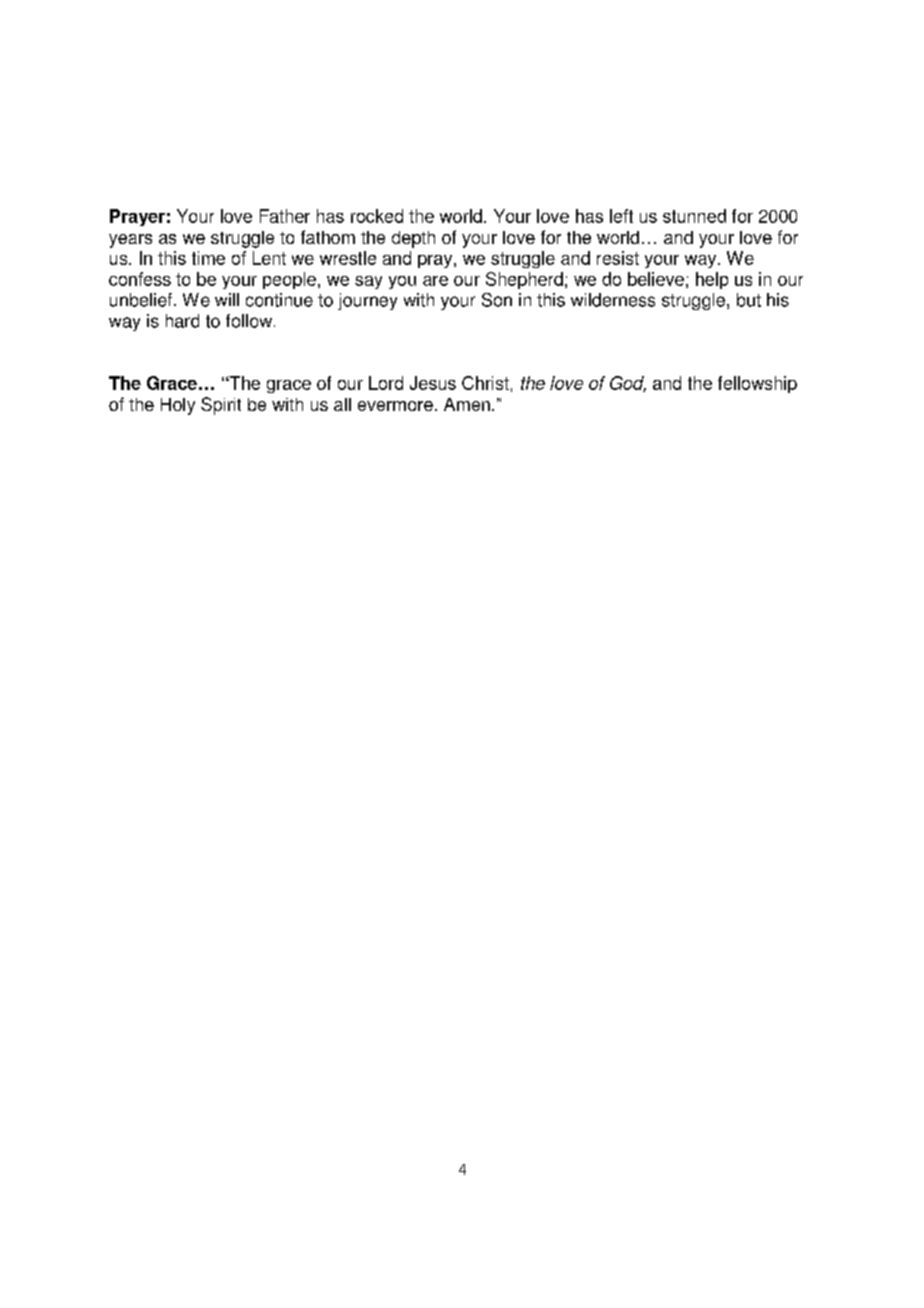 The image size is (924, 1308). I want to click on Spirit, so click(221, 406).
